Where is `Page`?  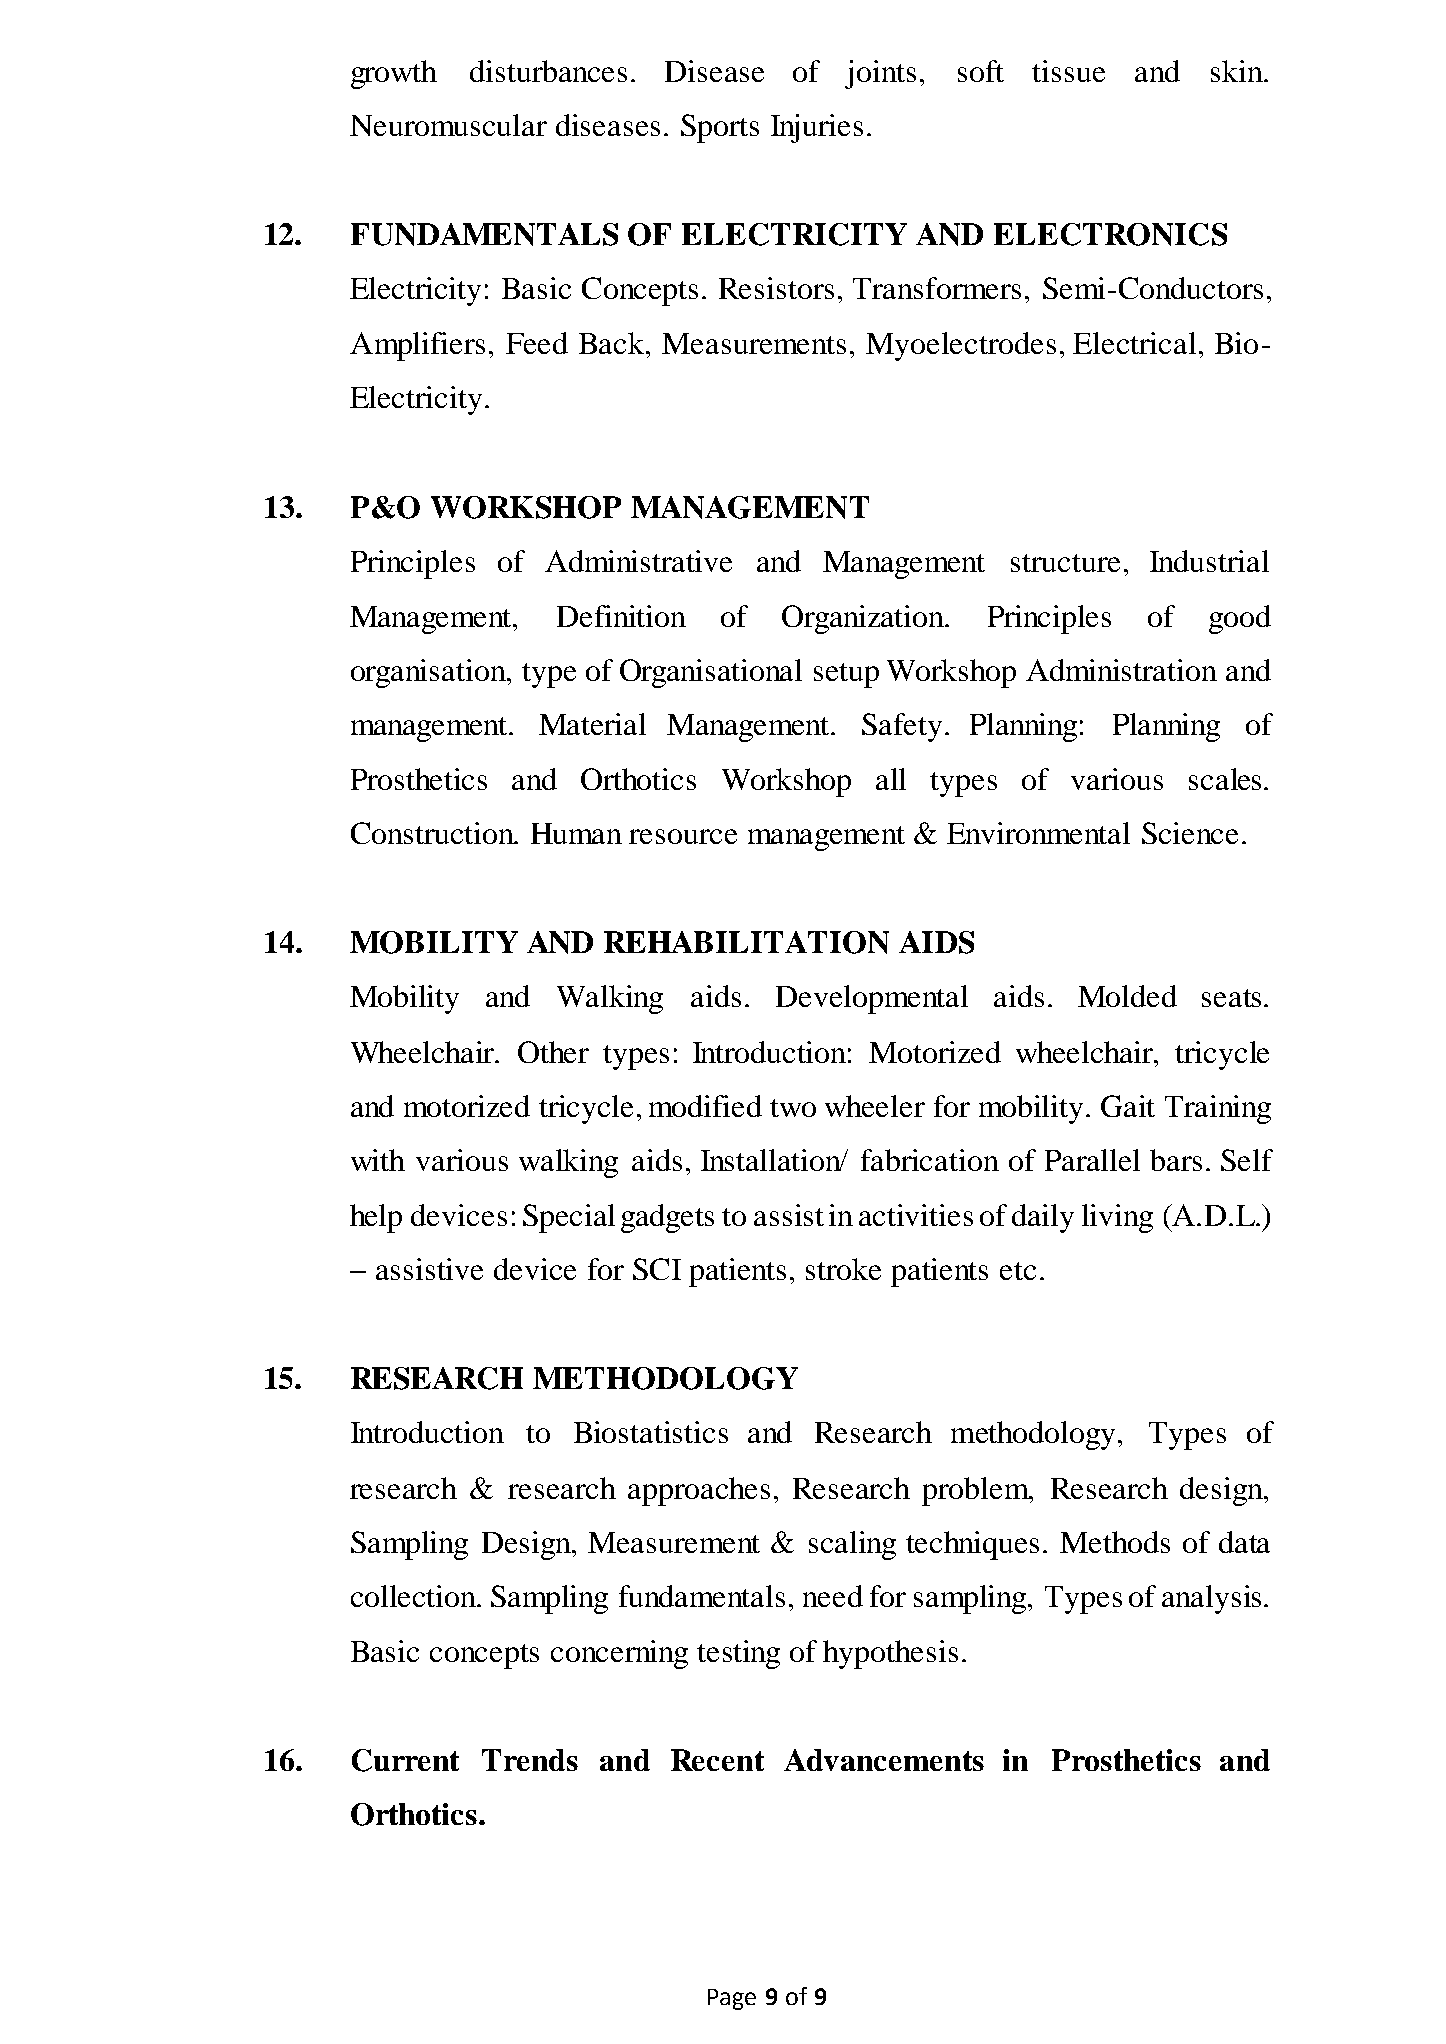
Page is located at coordinates (732, 1999).
